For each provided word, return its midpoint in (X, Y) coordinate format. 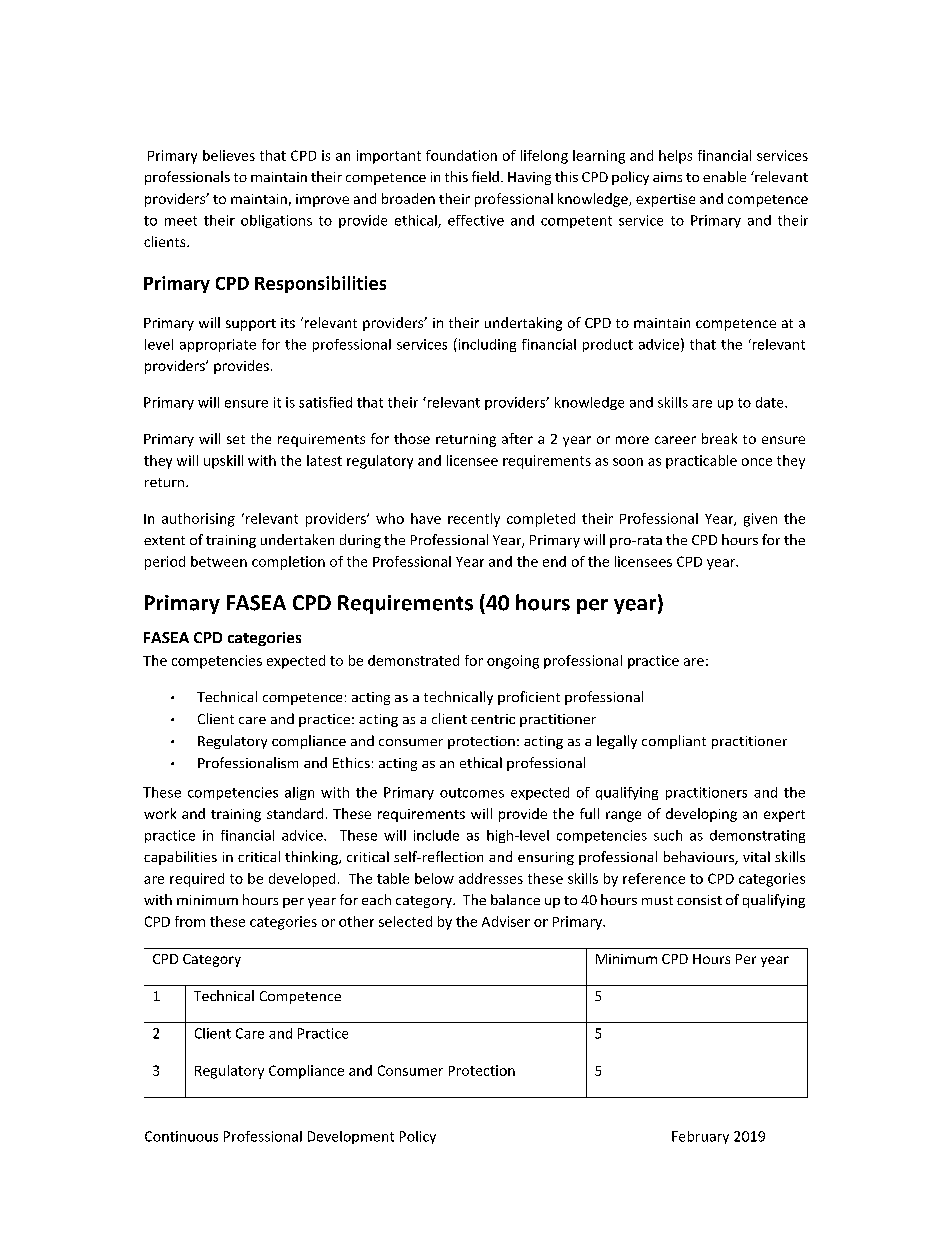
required (197, 880)
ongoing (513, 662)
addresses (491, 878)
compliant (674, 742)
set (236, 439)
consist (699, 900)
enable (724, 176)
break (719, 438)
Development (351, 1137)
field (485, 176)
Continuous (181, 1136)
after (517, 438)
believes (229, 155)
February (700, 1137)
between (219, 561)
